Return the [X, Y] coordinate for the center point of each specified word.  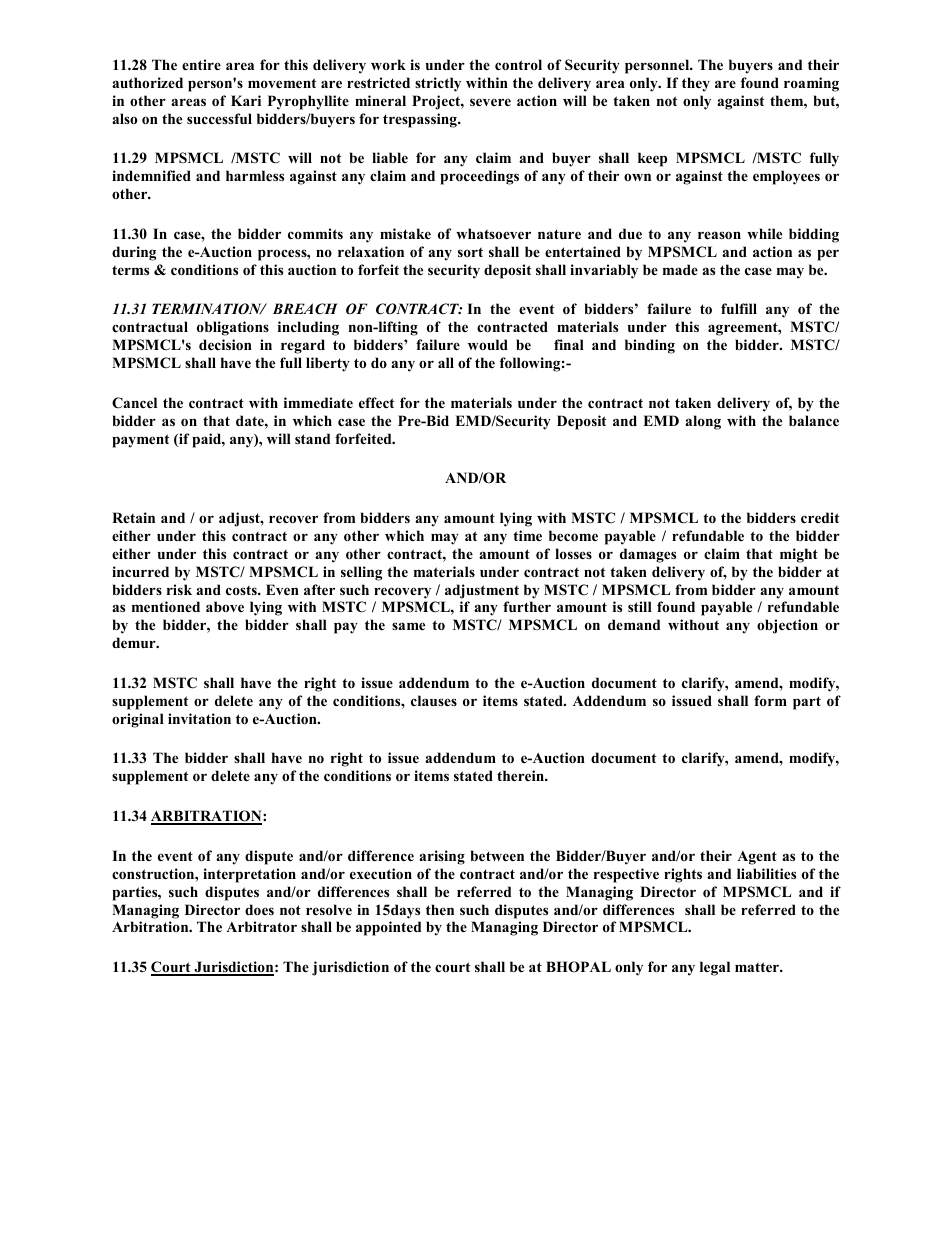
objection [787, 626]
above [225, 606]
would [488, 344]
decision [225, 344]
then [440, 909]
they [696, 84]
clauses [434, 700]
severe [490, 102]
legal [715, 968]
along [703, 422]
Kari [246, 100]
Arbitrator [261, 926]
